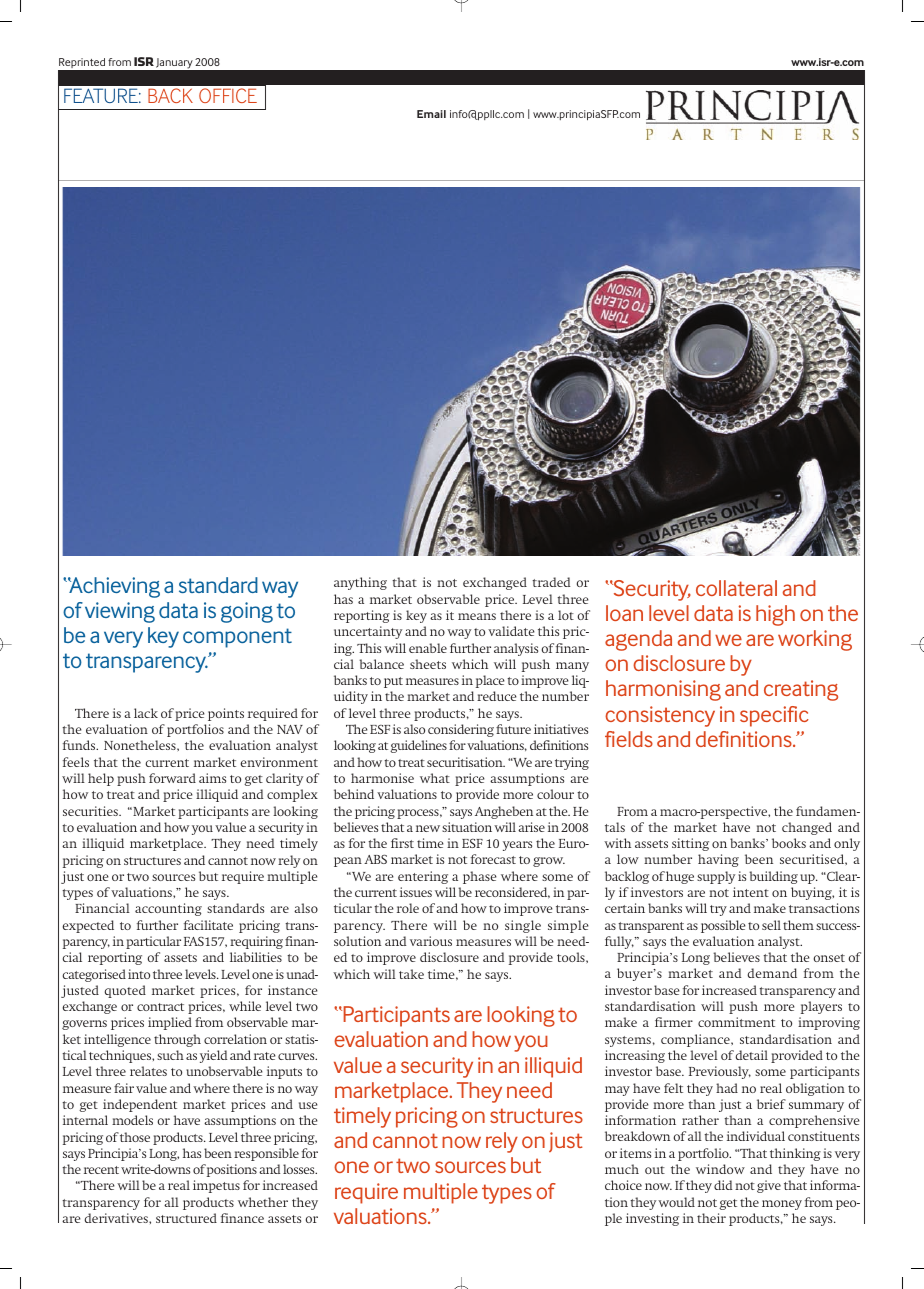  Describe the element at coordinates (216, 1186) in the screenshot. I see `impetus` at that location.
